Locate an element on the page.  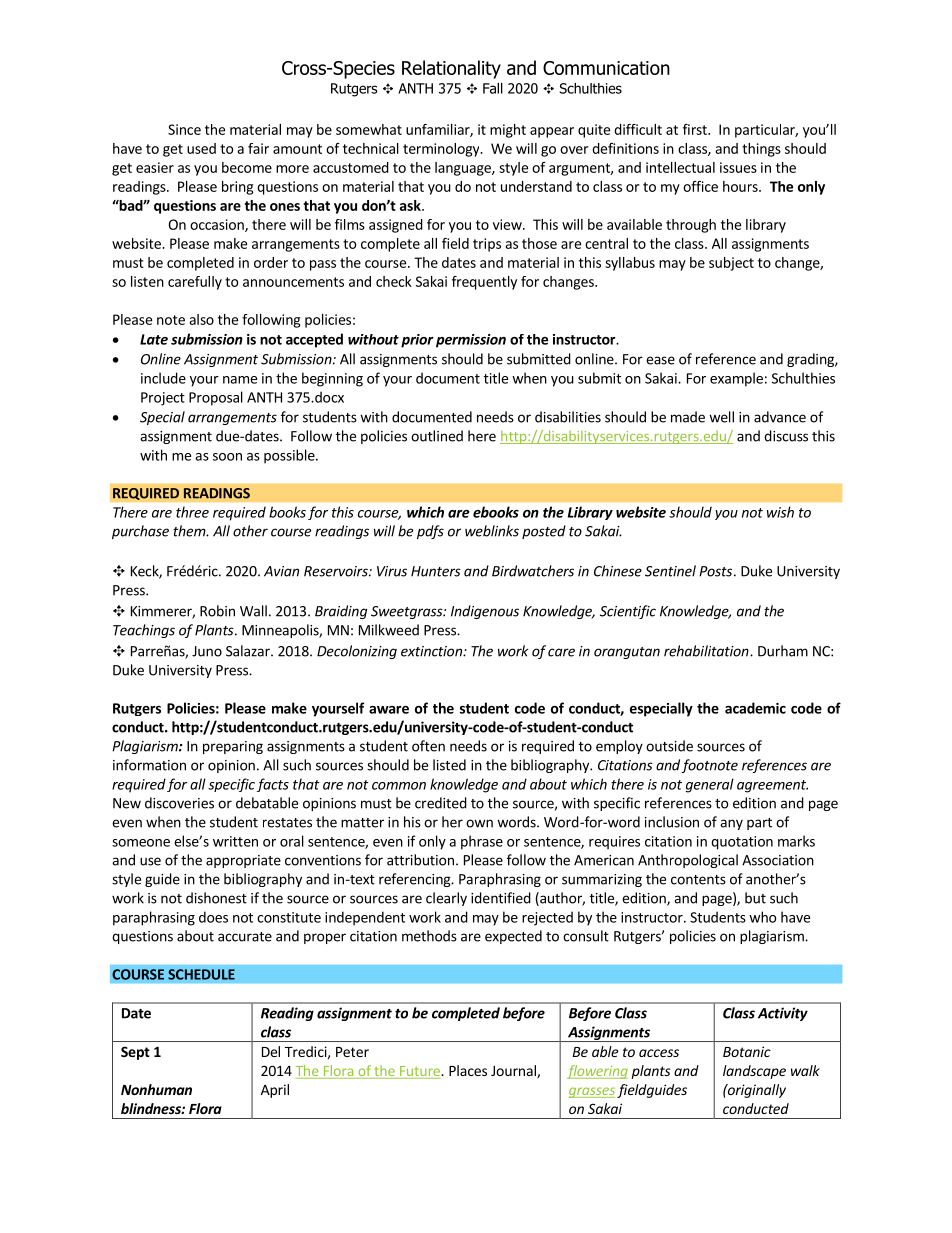
first is located at coordinates (696, 129).
